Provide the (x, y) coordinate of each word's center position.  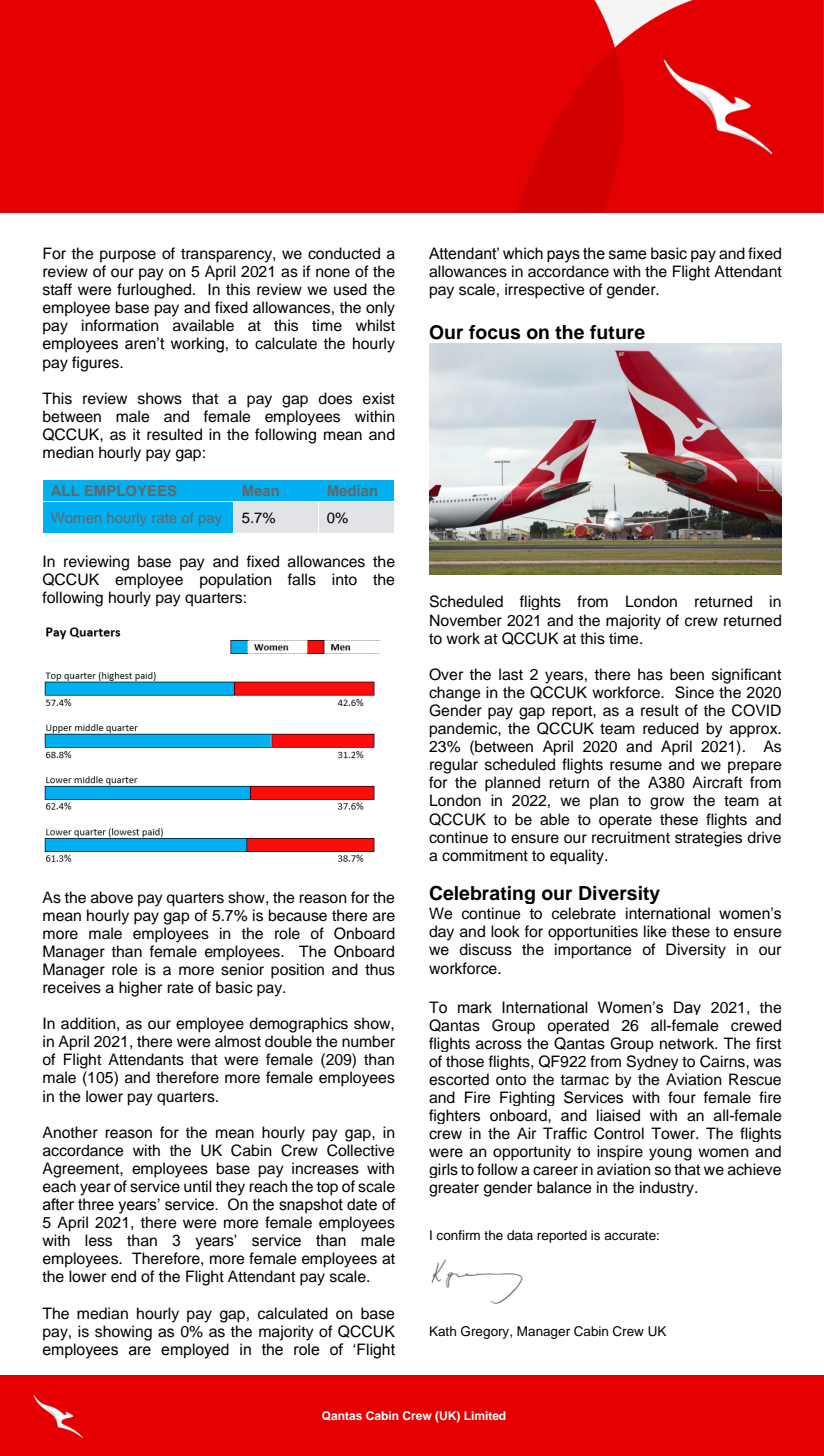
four (682, 1097)
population (236, 581)
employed (195, 1351)
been (687, 674)
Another (70, 1132)
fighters (454, 1116)
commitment (485, 855)
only (380, 309)
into (344, 579)
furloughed (155, 291)
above (112, 897)
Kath (443, 1331)
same (628, 255)
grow (667, 803)
